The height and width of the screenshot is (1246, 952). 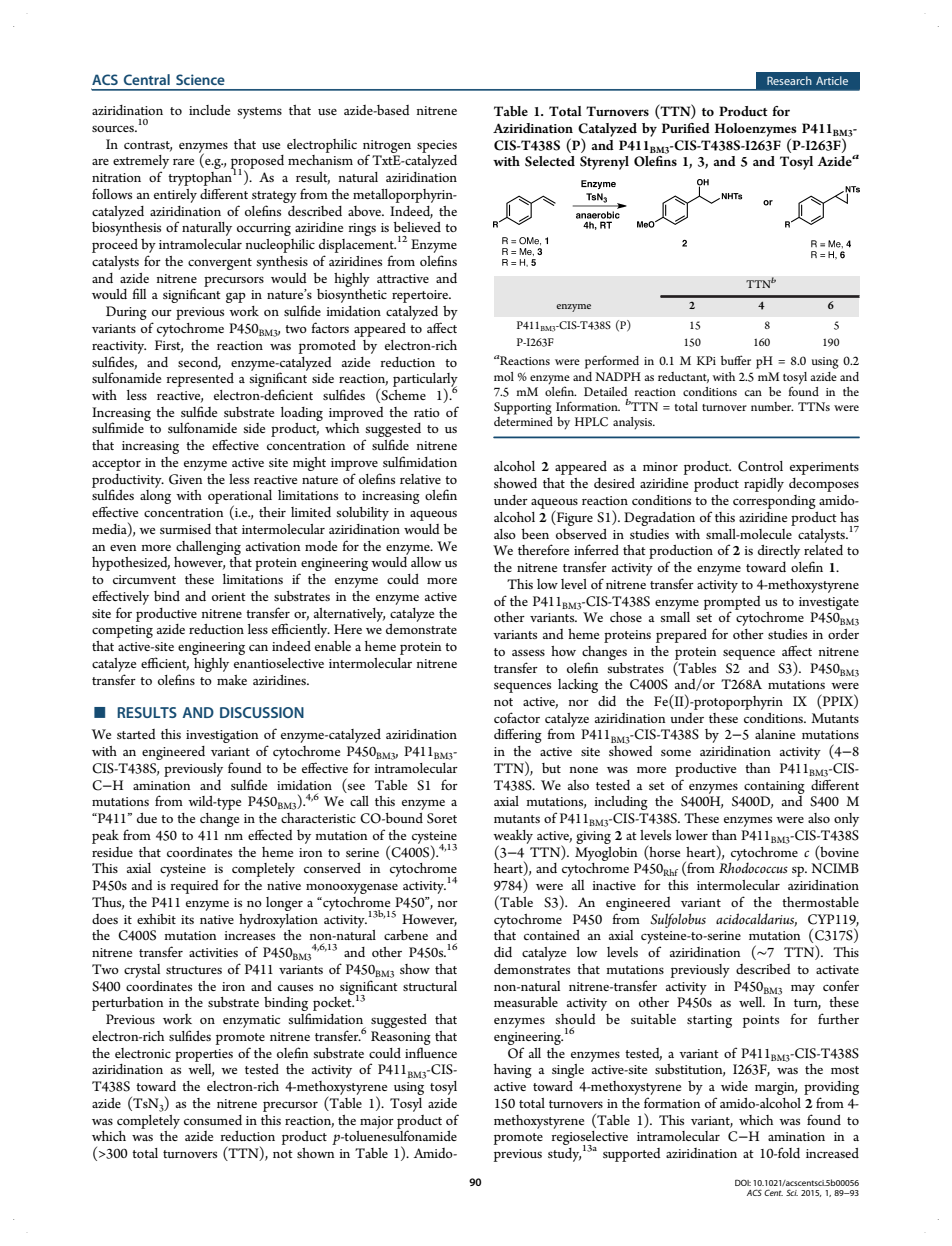 I want to click on include, so click(x=209, y=110).
